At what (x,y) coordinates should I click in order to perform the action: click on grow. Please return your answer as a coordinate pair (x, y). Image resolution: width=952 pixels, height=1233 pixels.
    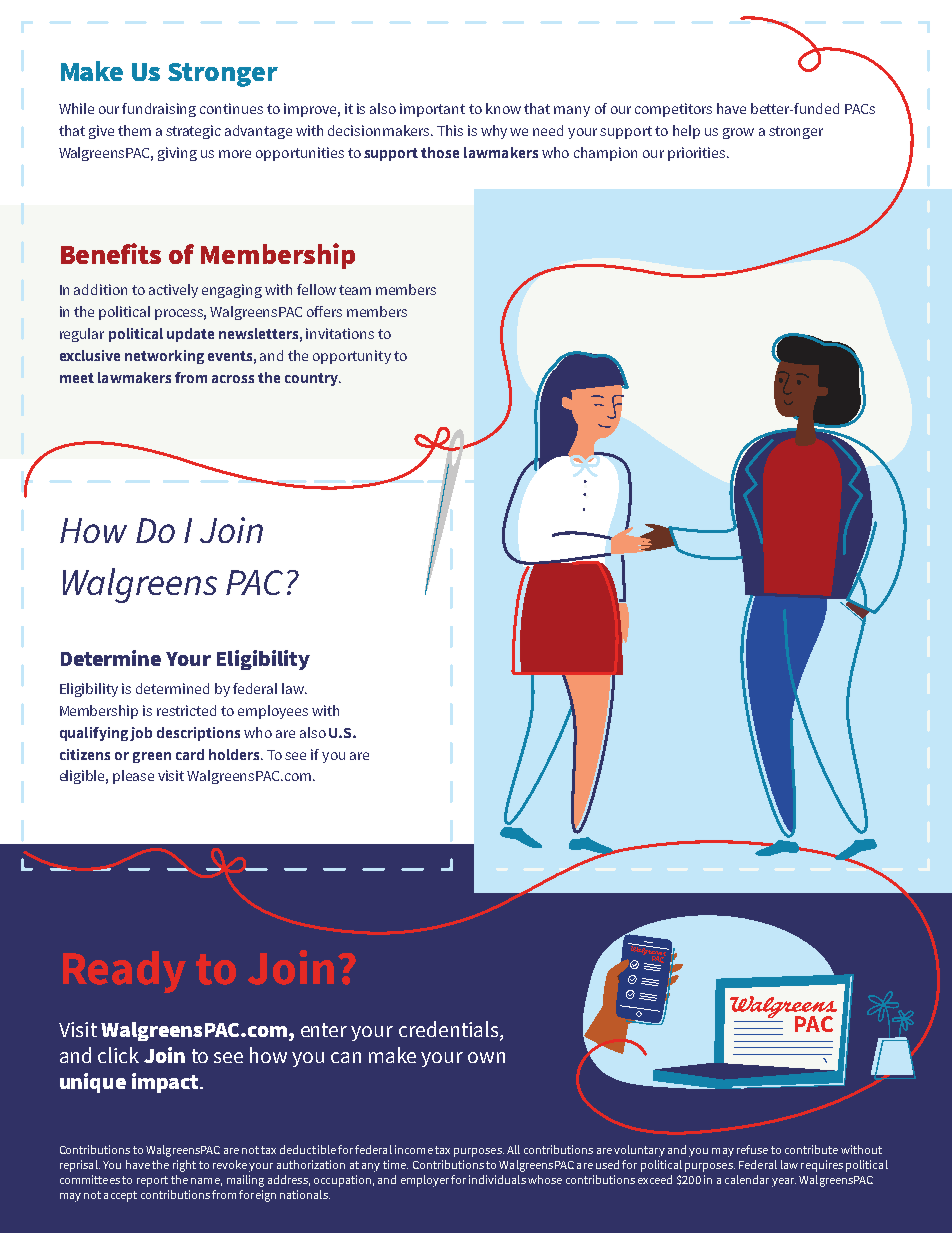
    Looking at the image, I should click on (738, 133).
